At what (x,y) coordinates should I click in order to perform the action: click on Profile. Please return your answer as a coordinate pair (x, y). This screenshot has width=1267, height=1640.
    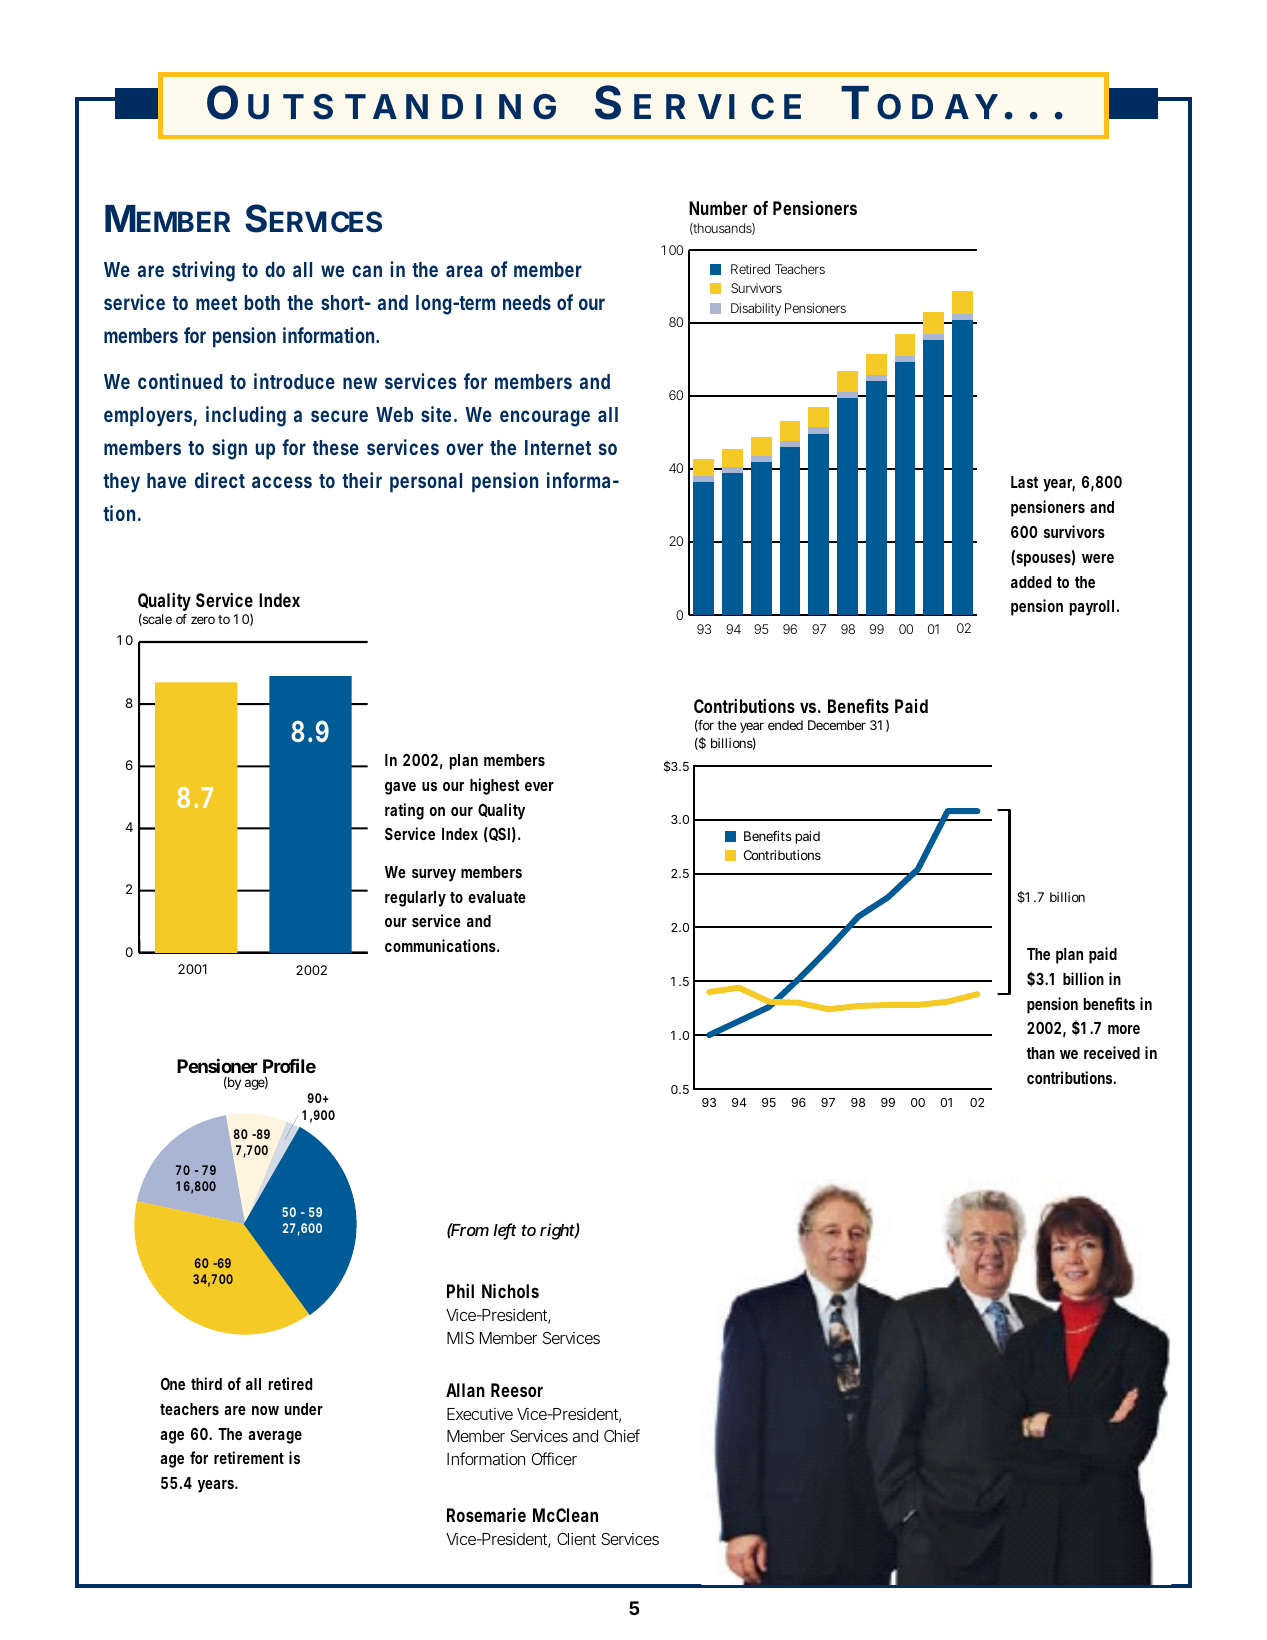
    Looking at the image, I should click on (289, 1065).
